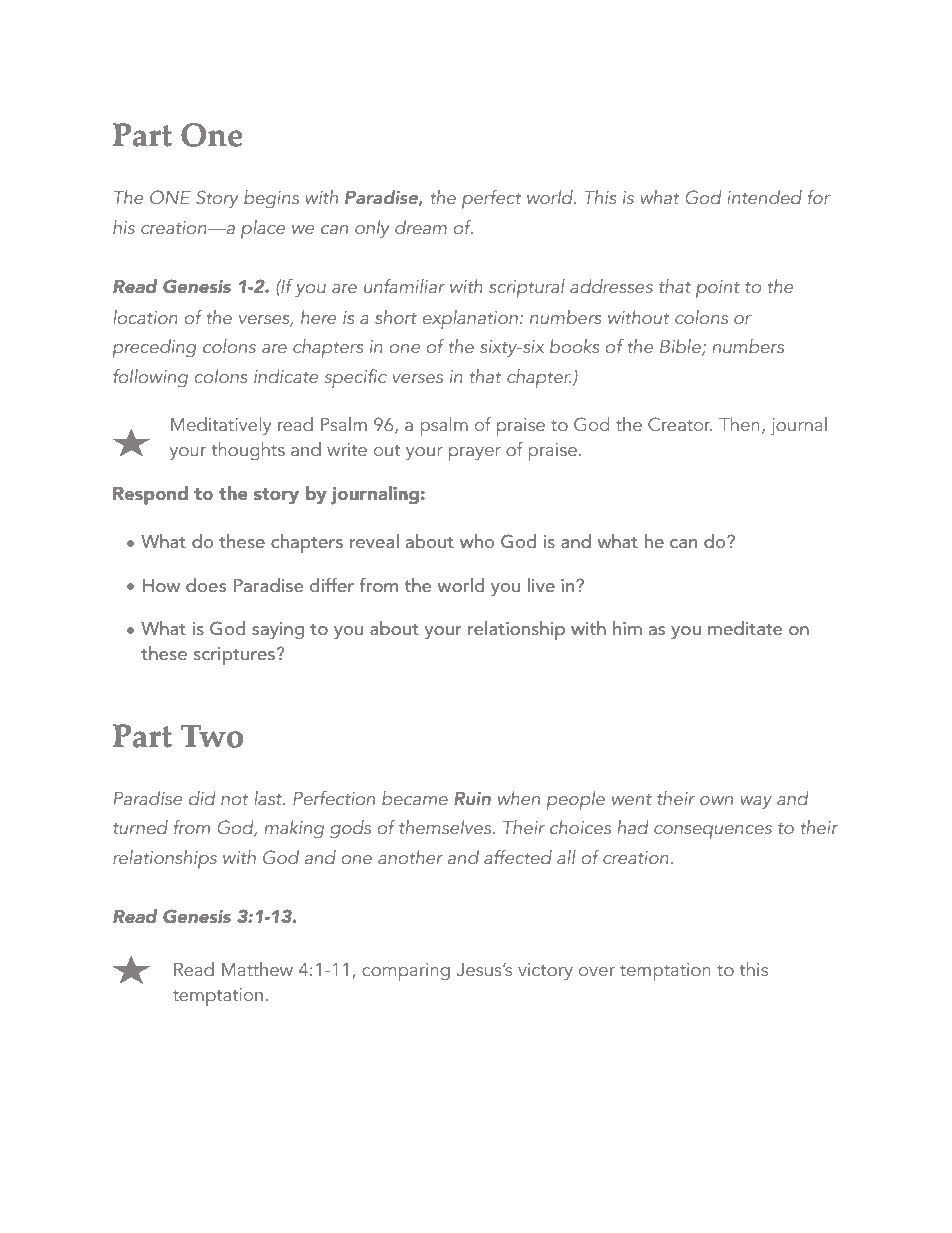 Image resolution: width=952 pixels, height=1233 pixels. I want to click on over, so click(597, 971).
